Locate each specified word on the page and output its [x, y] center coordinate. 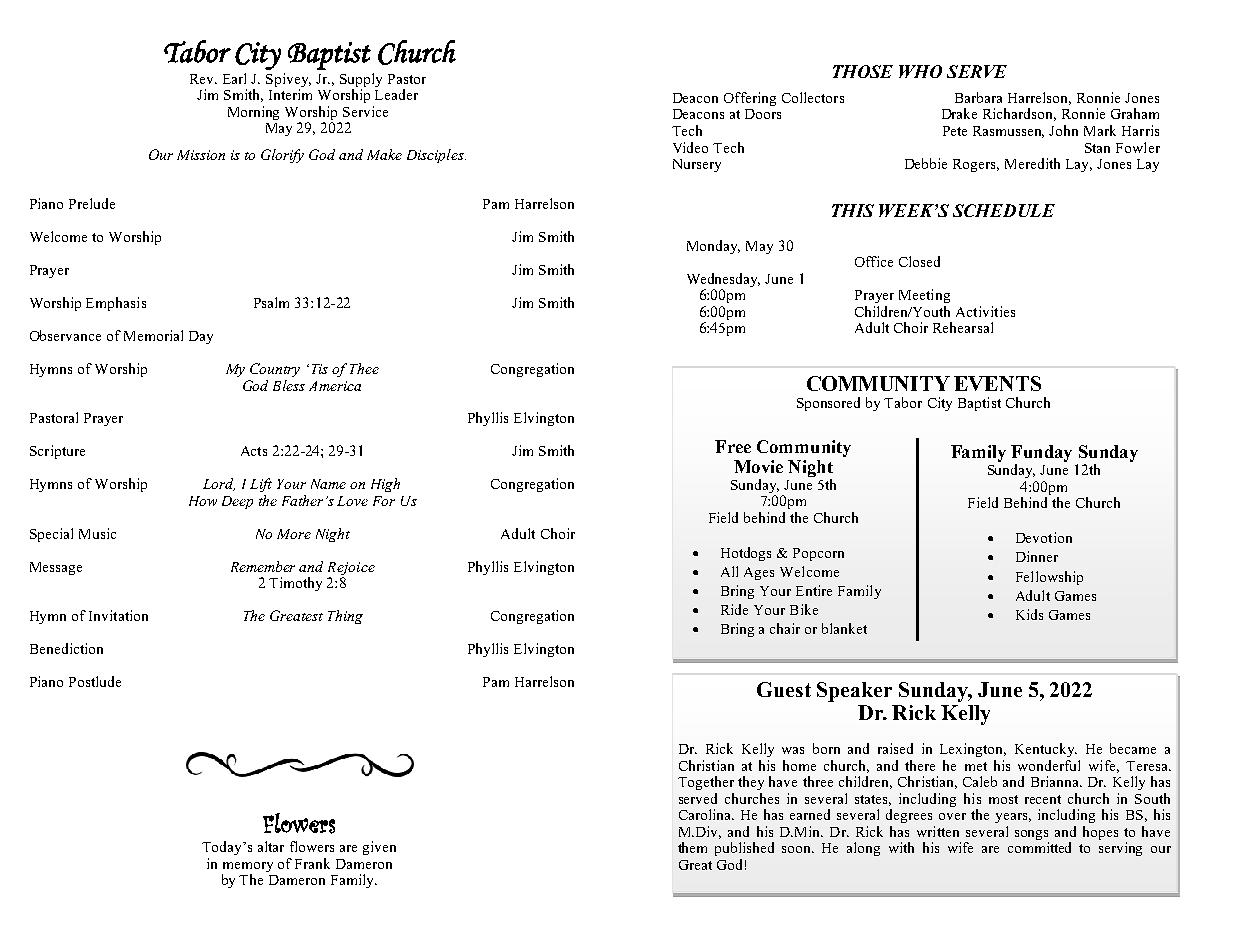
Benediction [66, 648]
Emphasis [116, 304]
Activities [985, 311]
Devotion [1044, 537]
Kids [1029, 614]
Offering [750, 99]
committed [1039, 847]
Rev [203, 79]
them [692, 847]
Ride [734, 609]
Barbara [978, 97]
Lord [219, 484]
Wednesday [723, 281]
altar [271, 846]
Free [733, 446]
